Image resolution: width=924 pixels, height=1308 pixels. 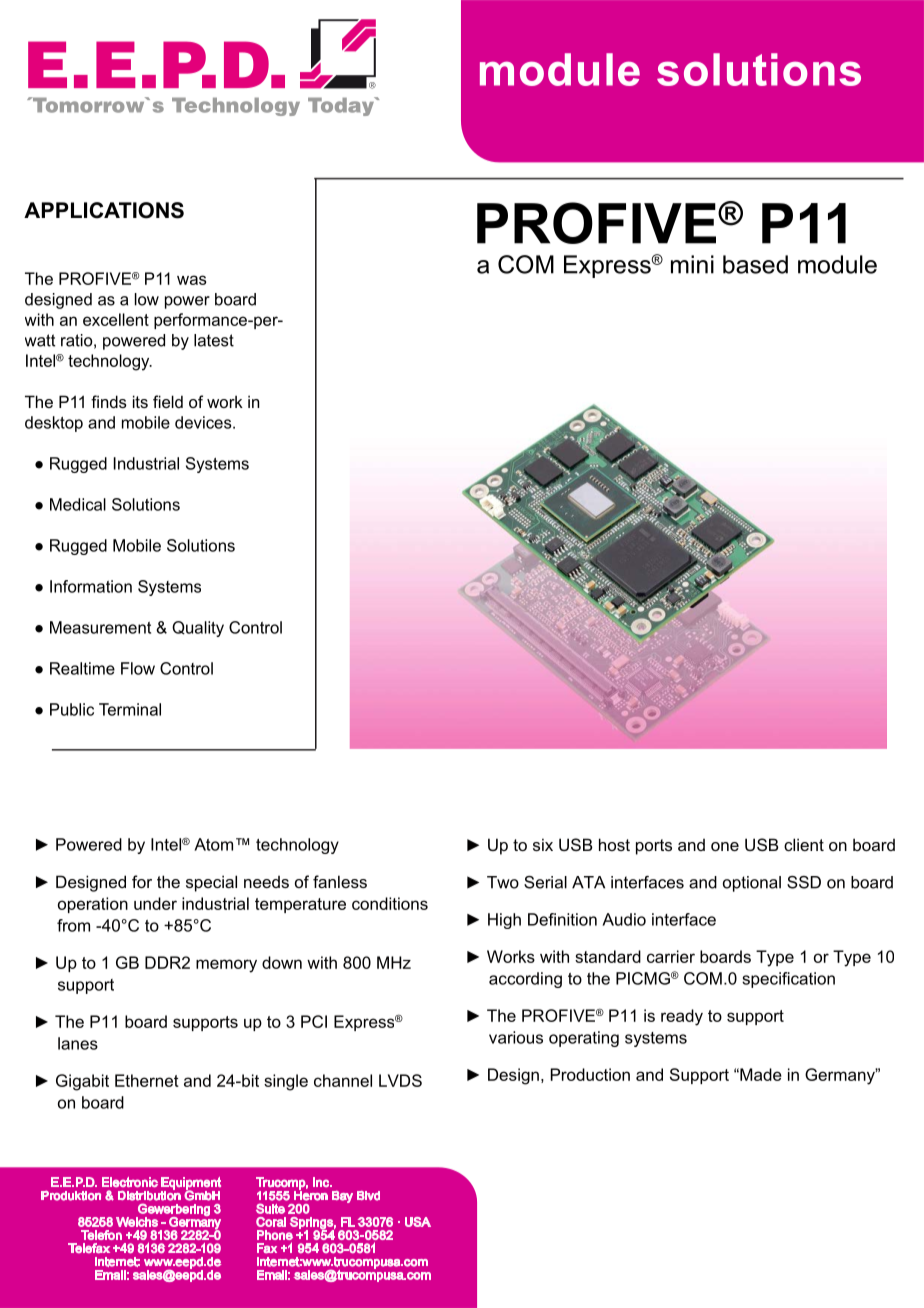 What do you see at coordinates (692, 264) in the screenshot?
I see `mini` at bounding box center [692, 264].
